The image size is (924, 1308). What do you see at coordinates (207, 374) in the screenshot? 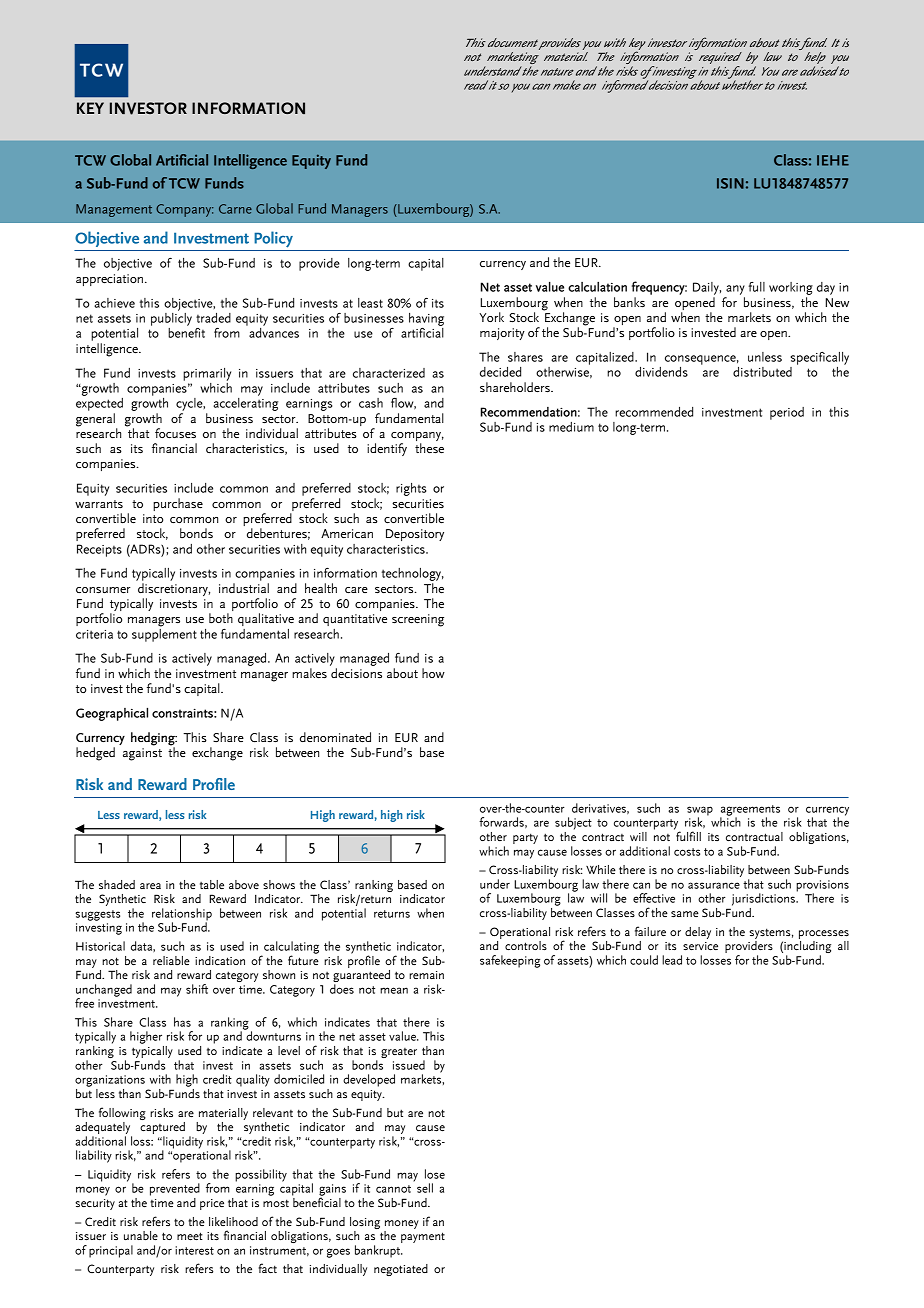
I see `primarily` at bounding box center [207, 374].
